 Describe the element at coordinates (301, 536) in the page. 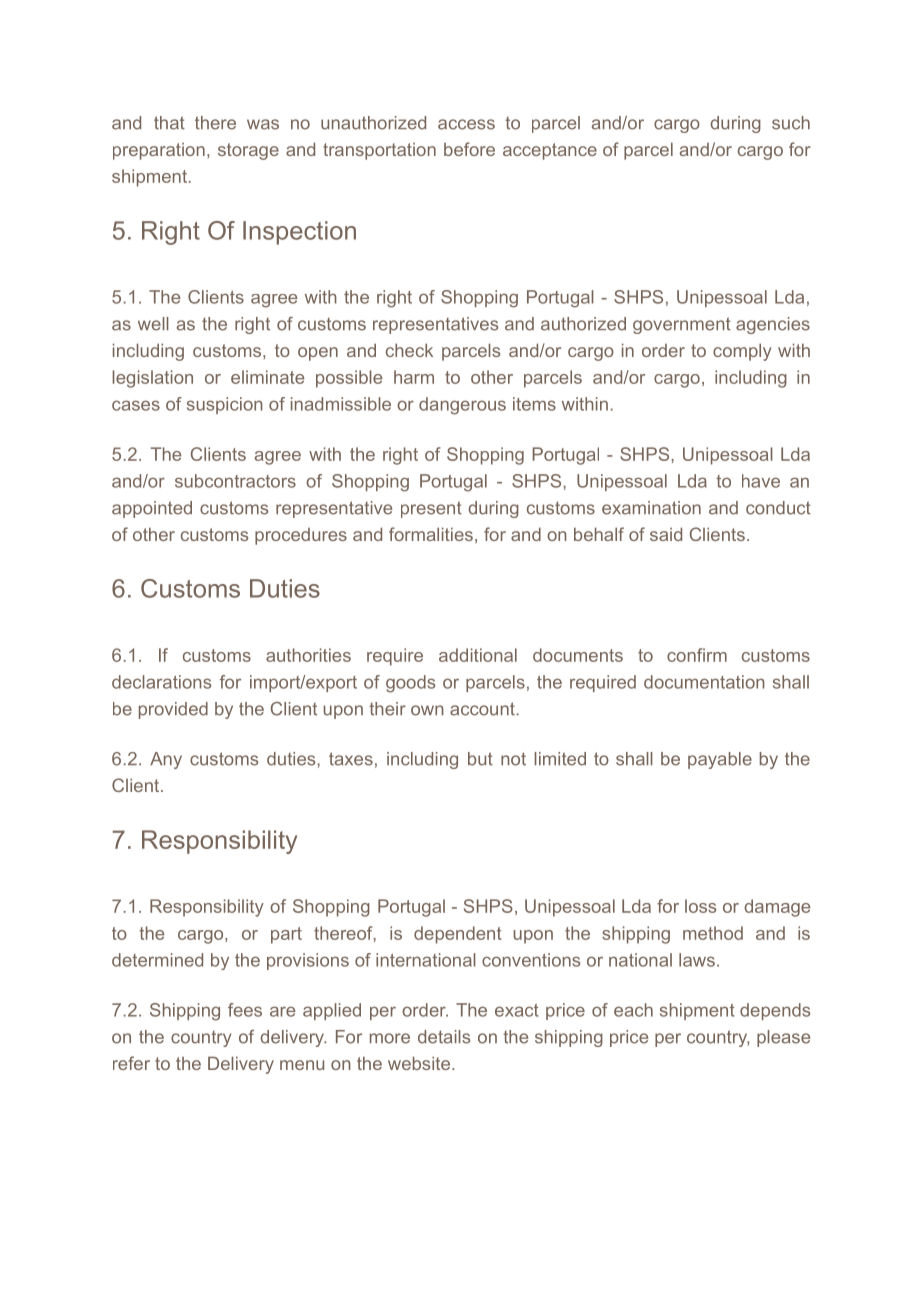

I see `procedures` at that location.
